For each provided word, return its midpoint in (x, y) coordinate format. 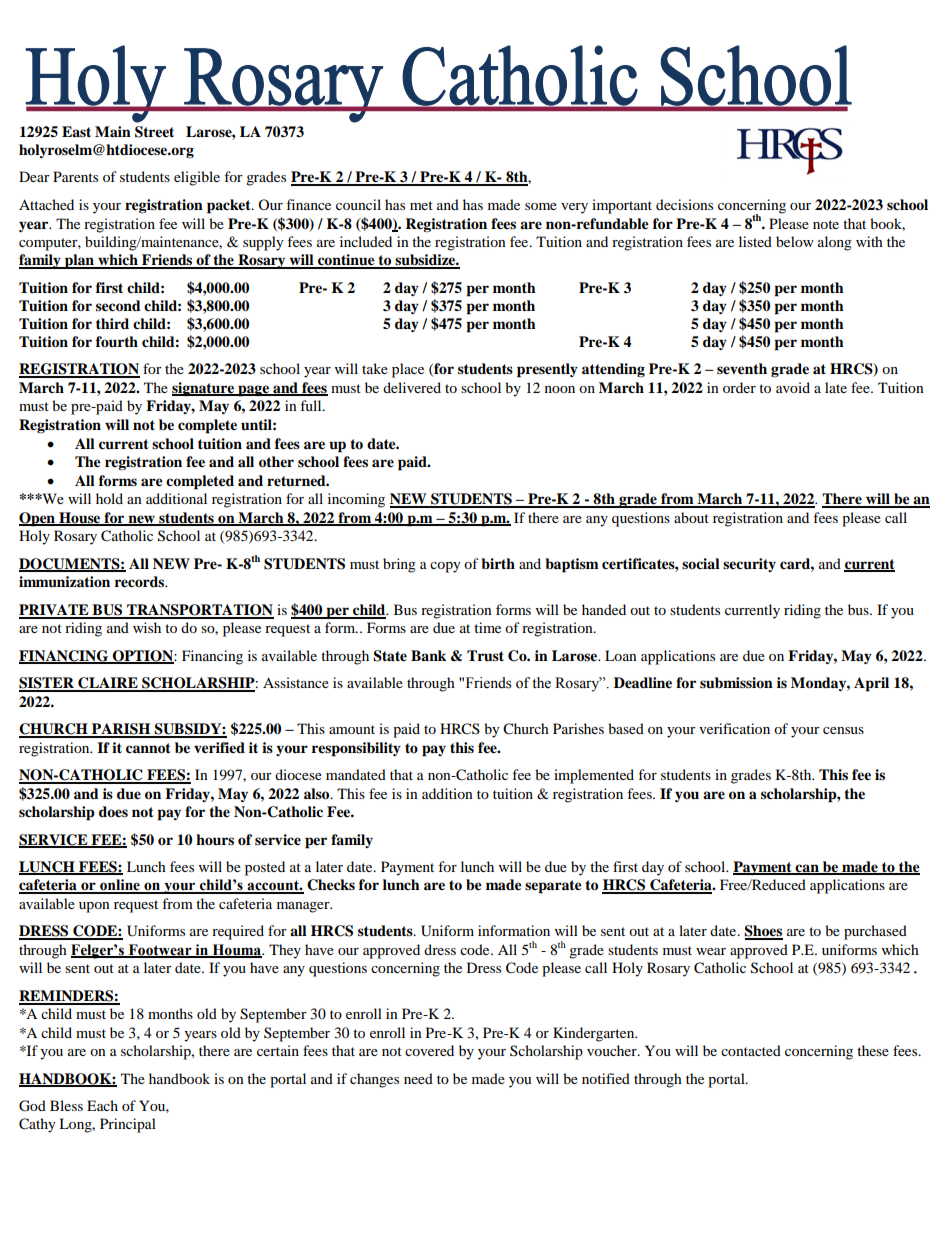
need (418, 1078)
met (421, 205)
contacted (751, 1050)
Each (102, 1105)
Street (154, 132)
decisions (684, 204)
